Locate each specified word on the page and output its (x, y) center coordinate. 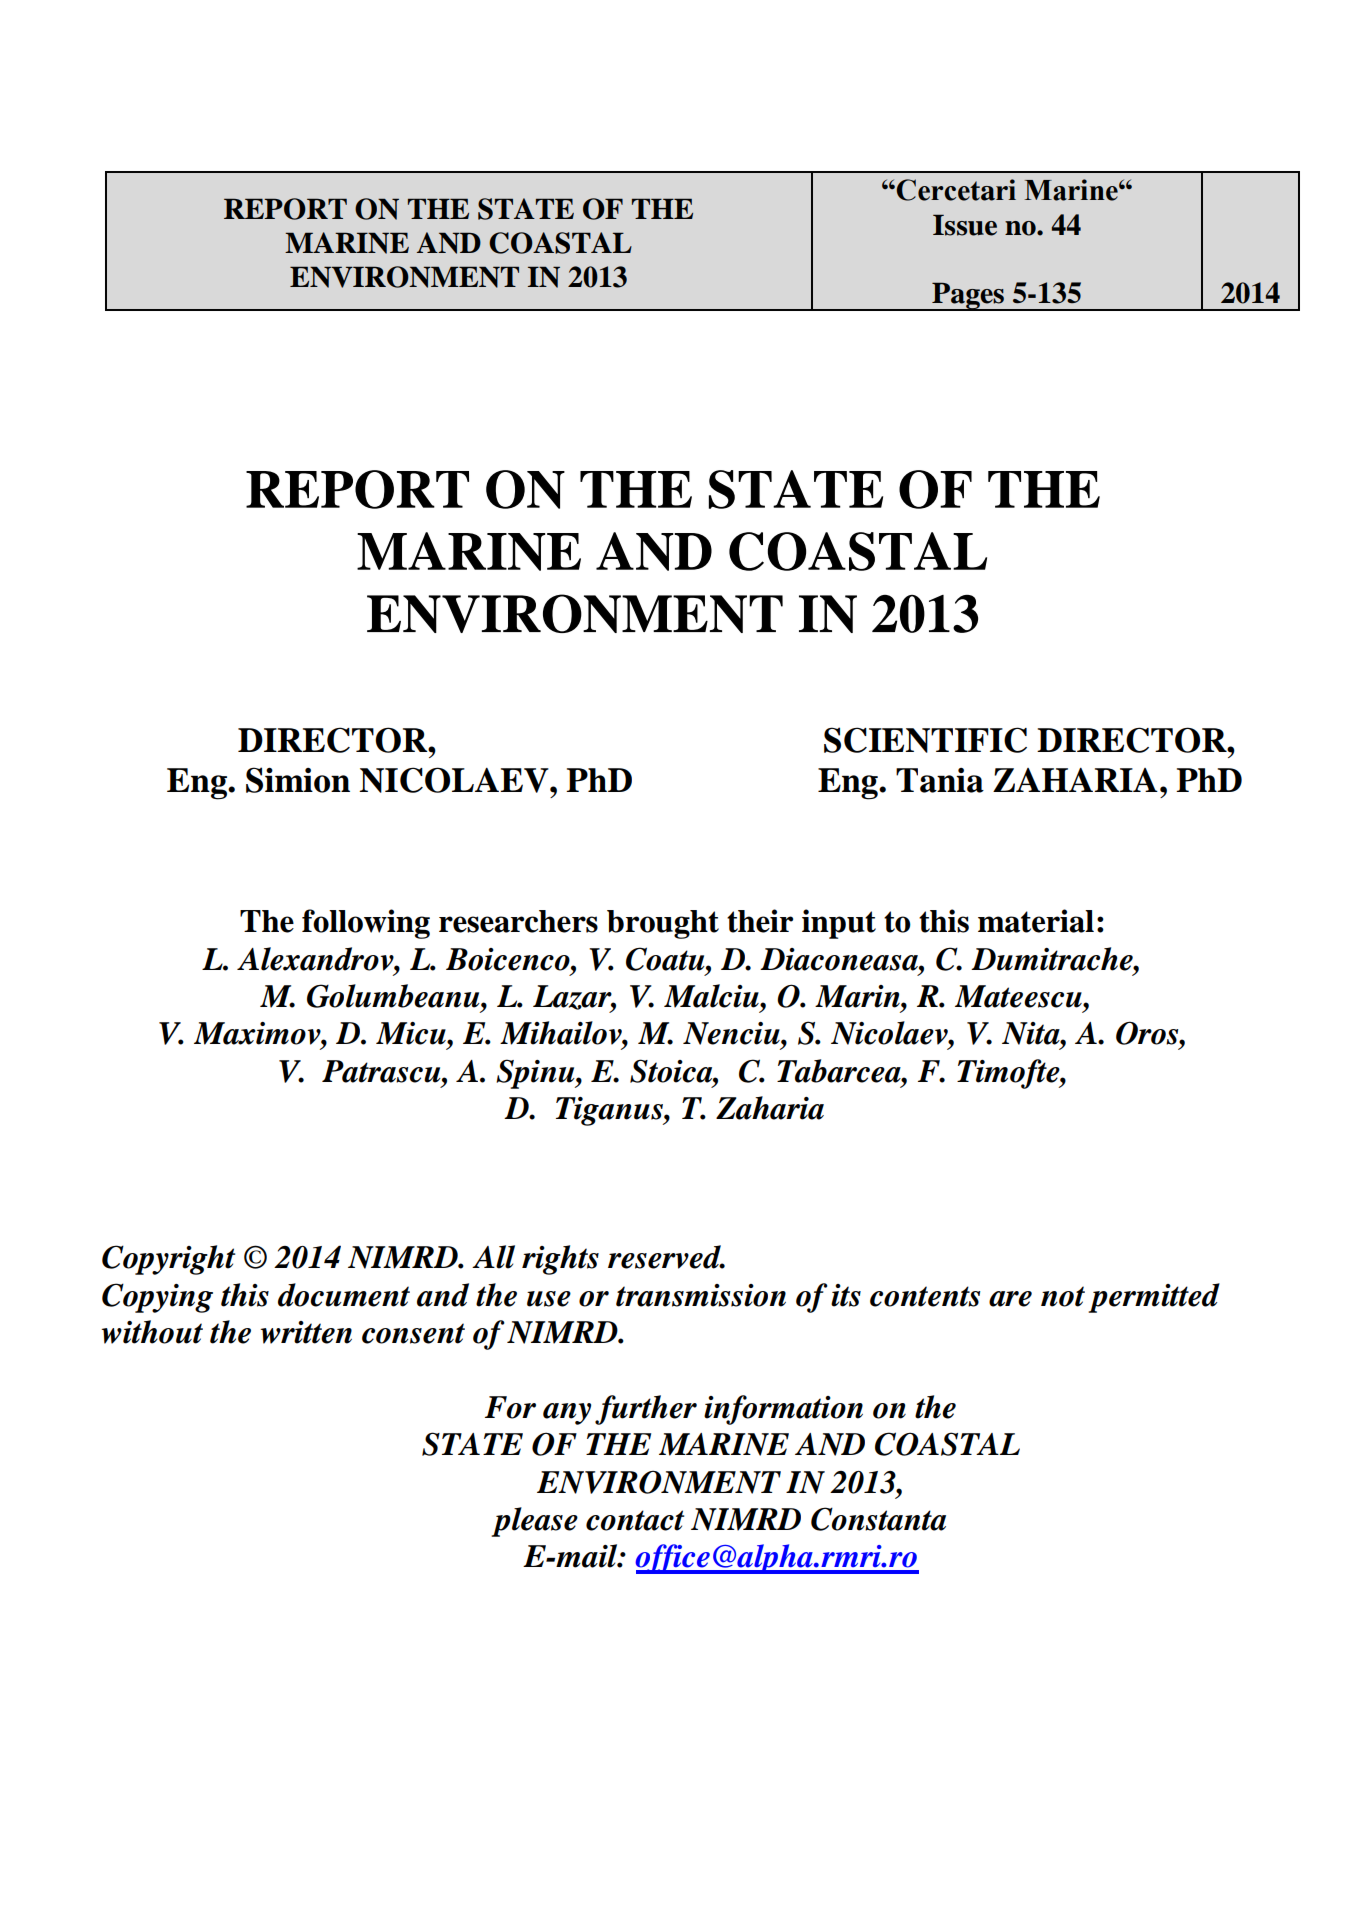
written (306, 1332)
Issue (965, 225)
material (1036, 921)
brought (663, 924)
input (839, 924)
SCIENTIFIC (925, 740)
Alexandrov (316, 959)
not (1063, 1296)
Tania (940, 780)
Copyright (168, 1260)
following (366, 924)
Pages (968, 296)
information (783, 1410)
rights (560, 1260)
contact (635, 1520)
